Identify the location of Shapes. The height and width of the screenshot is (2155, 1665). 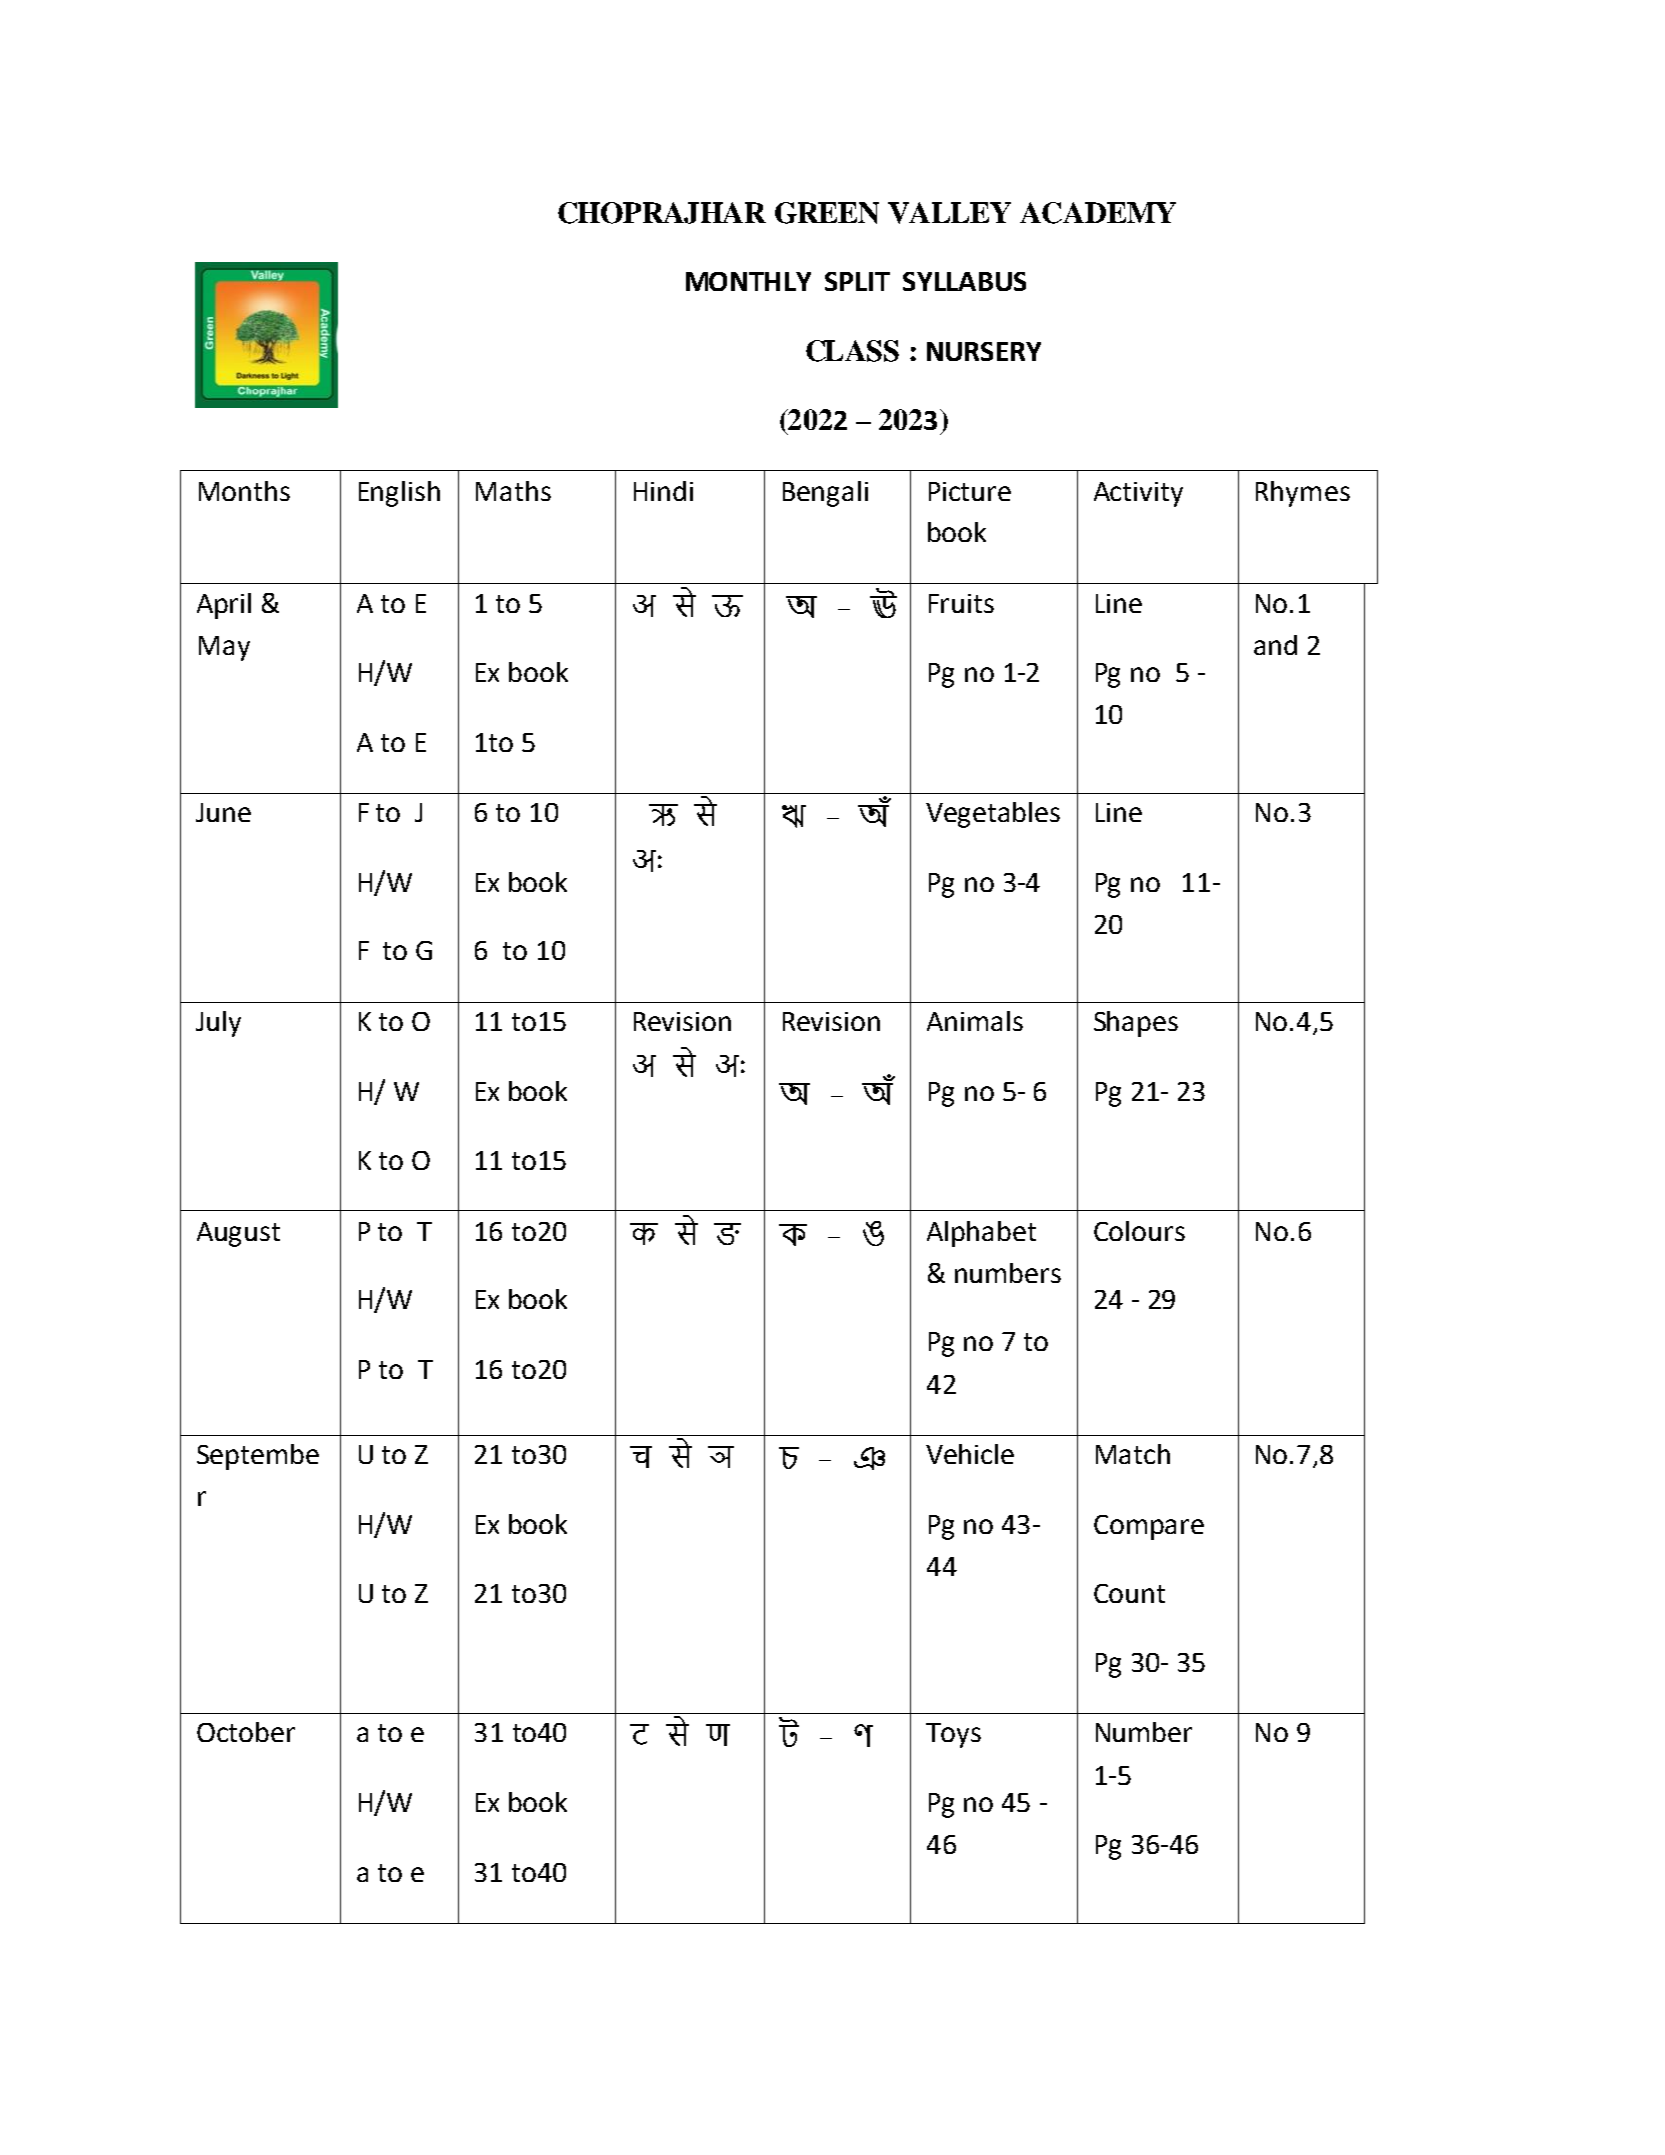
(1136, 1024).
